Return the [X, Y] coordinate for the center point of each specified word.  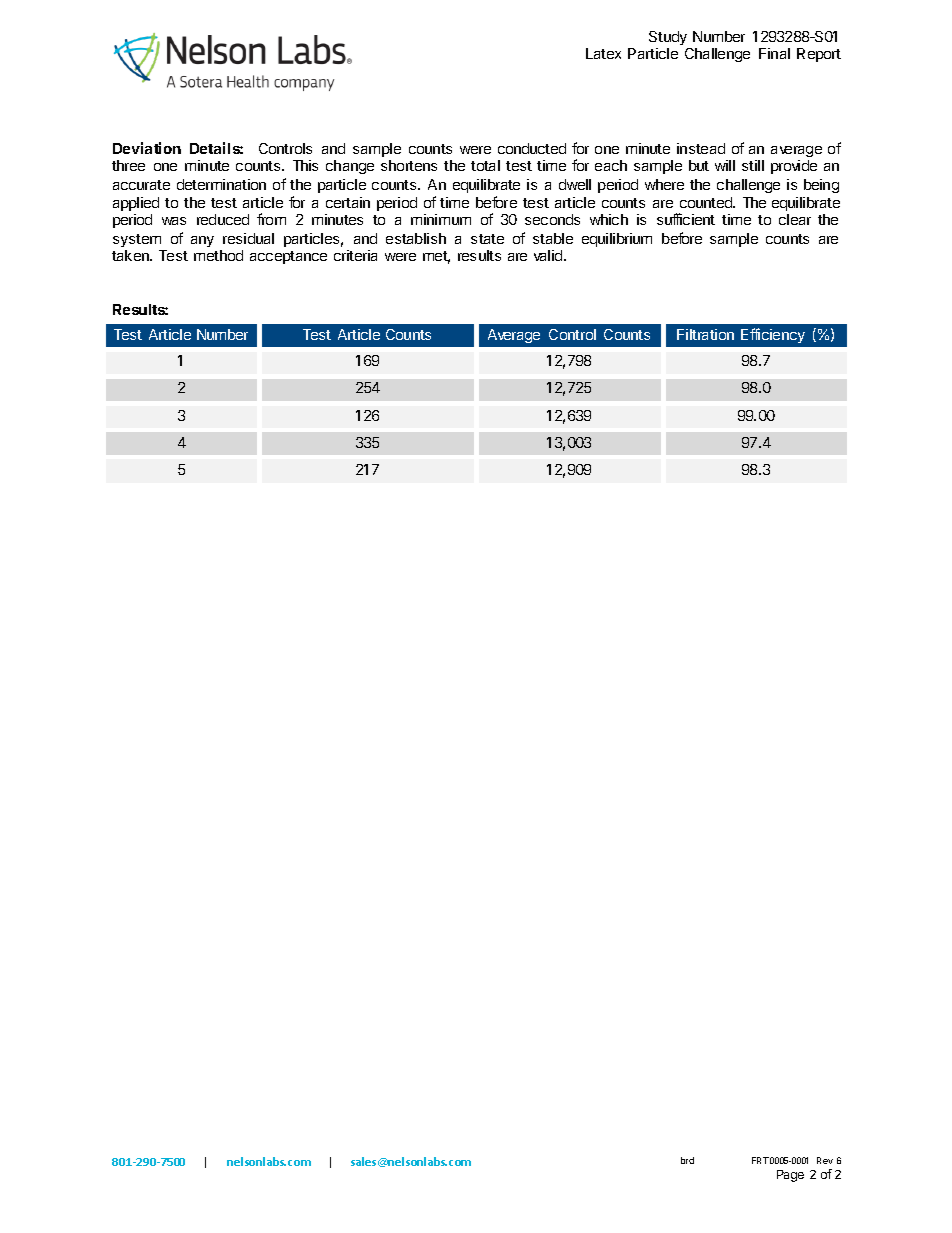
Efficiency [773, 335]
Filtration [705, 334]
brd [687, 1160]
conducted [532, 148]
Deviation [147, 148]
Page [790, 1176]
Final [774, 53]
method [218, 255]
